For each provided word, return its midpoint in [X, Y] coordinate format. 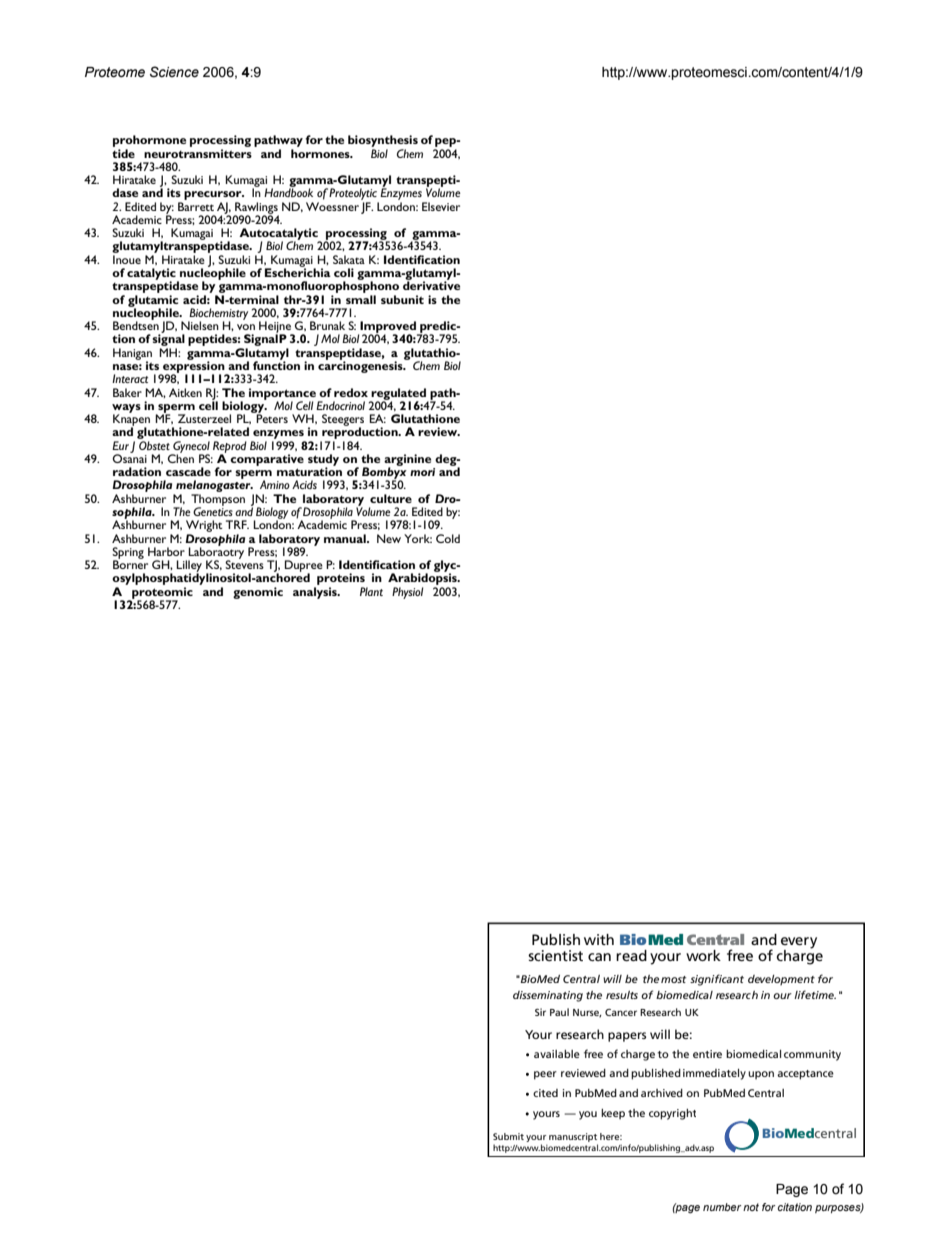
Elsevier [441, 206]
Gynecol [190, 448]
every [799, 943]
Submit [508, 1136]
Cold [448, 538]
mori [422, 472]
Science [174, 72]
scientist [555, 955]
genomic [258, 593]
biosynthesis [383, 141]
